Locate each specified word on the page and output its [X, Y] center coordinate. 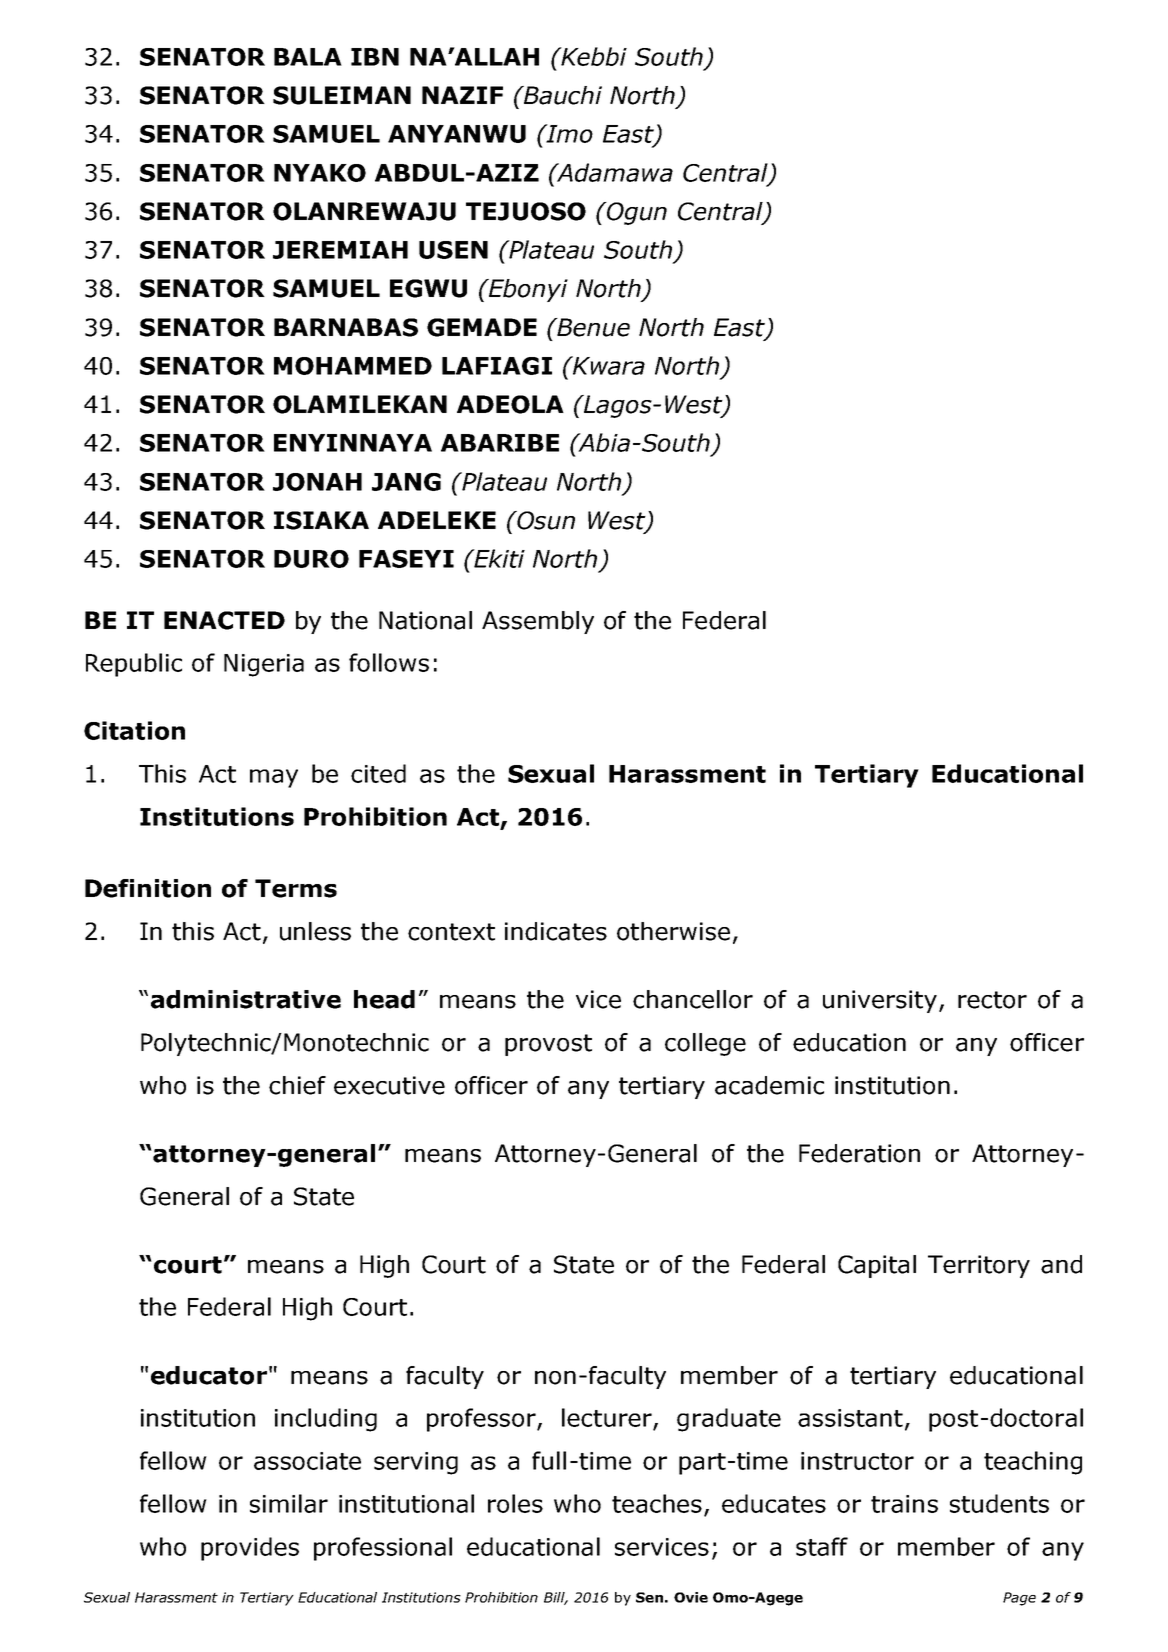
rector [992, 1000]
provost [548, 1045]
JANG [406, 482]
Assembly [538, 622]
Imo [568, 133]
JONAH [317, 482]
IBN [375, 57]
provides [250, 1549]
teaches [657, 1503]
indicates [556, 931]
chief [297, 1085]
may [274, 778]
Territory [979, 1266]
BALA [308, 57]
